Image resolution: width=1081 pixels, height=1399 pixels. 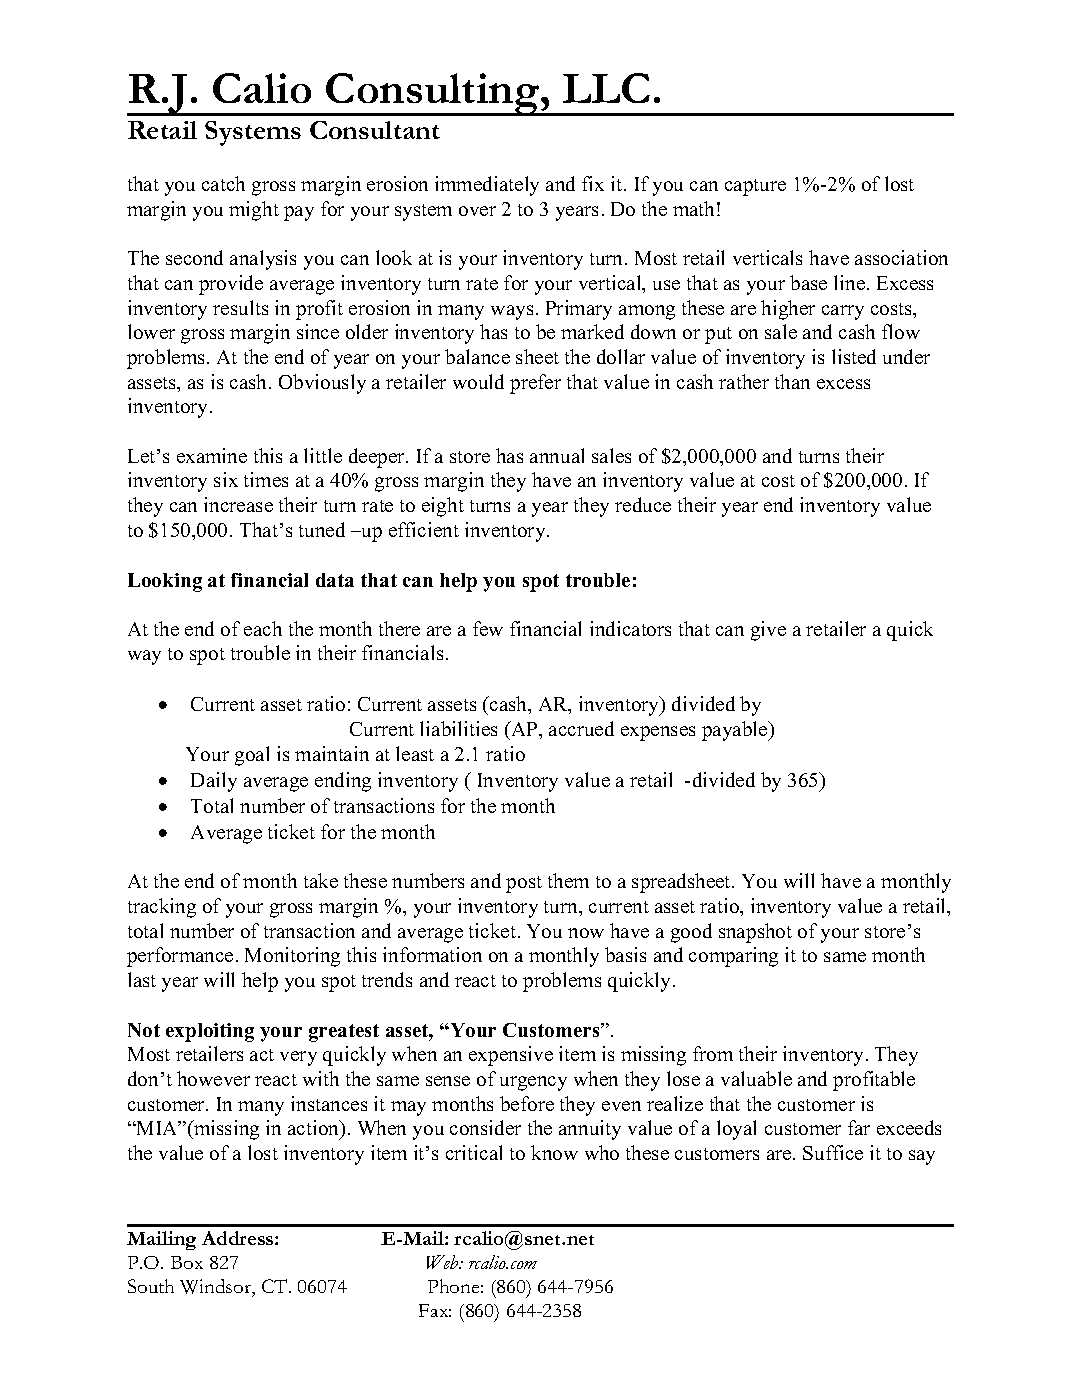 I want to click on Web, so click(x=444, y=1262).
